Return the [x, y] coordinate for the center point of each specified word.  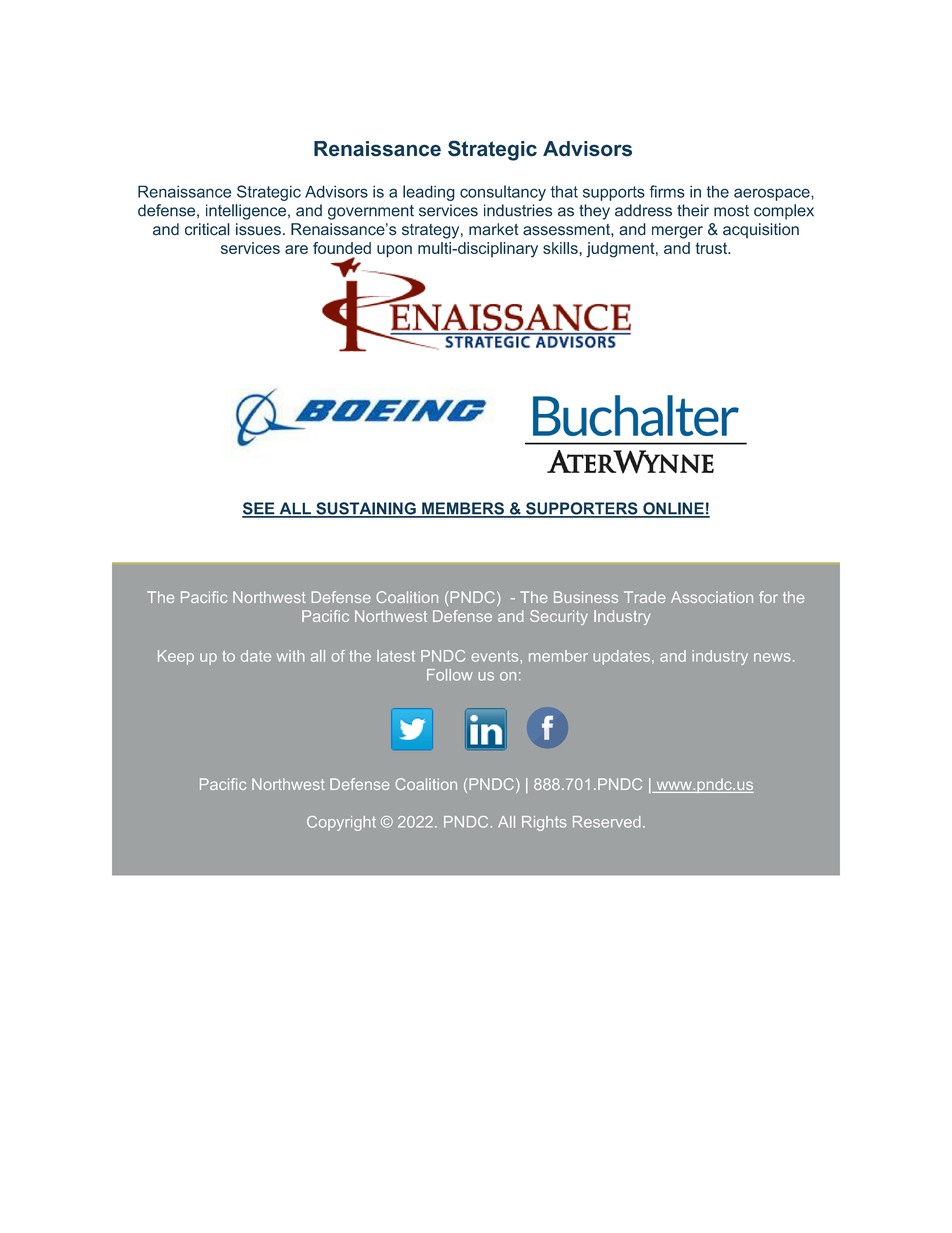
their [693, 210]
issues [258, 229]
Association [712, 597]
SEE [259, 509]
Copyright [341, 823]
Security [559, 617]
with [291, 656]
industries [518, 210]
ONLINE [673, 509]
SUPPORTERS [582, 509]
